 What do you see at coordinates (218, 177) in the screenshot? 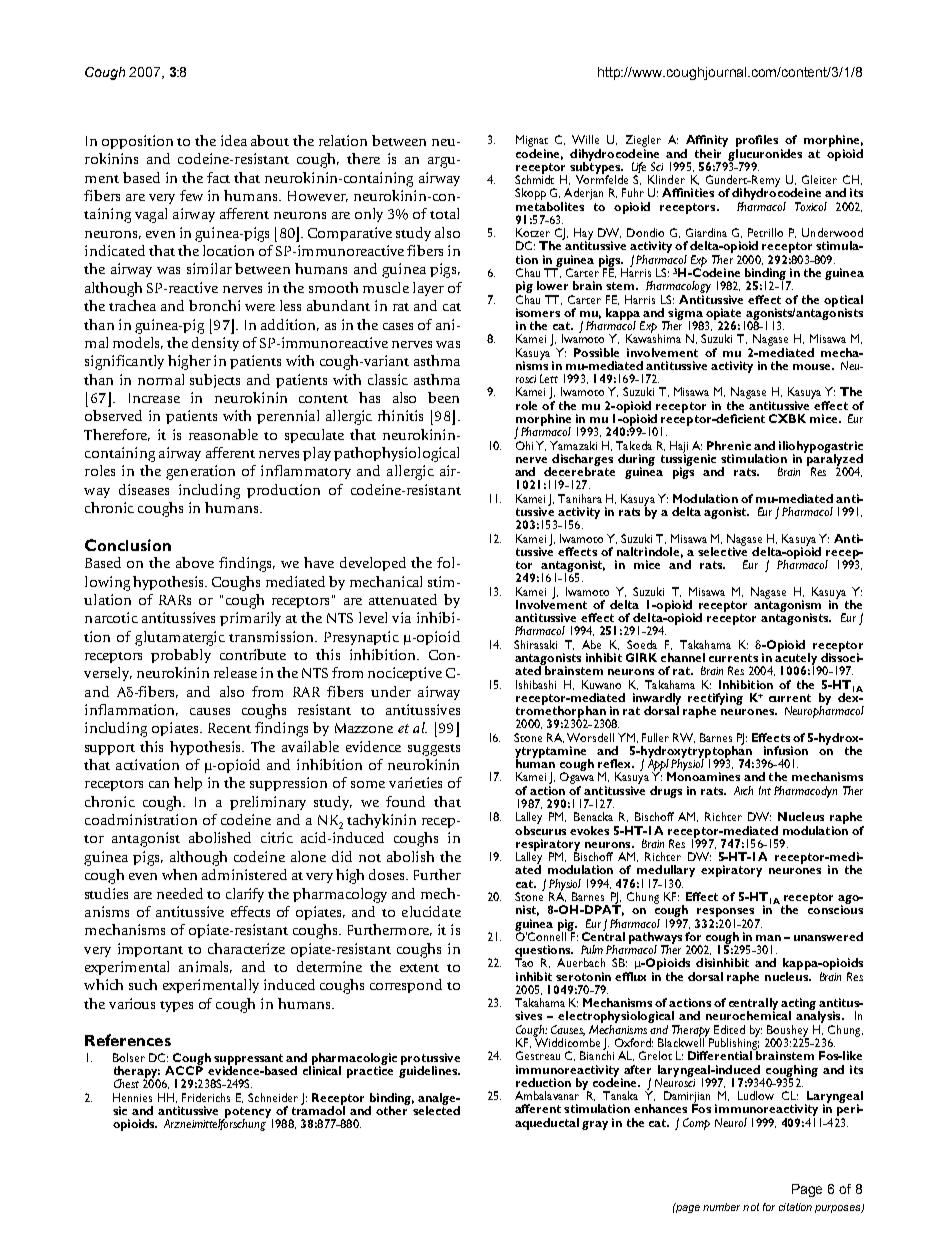
I see `fact` at bounding box center [218, 177].
